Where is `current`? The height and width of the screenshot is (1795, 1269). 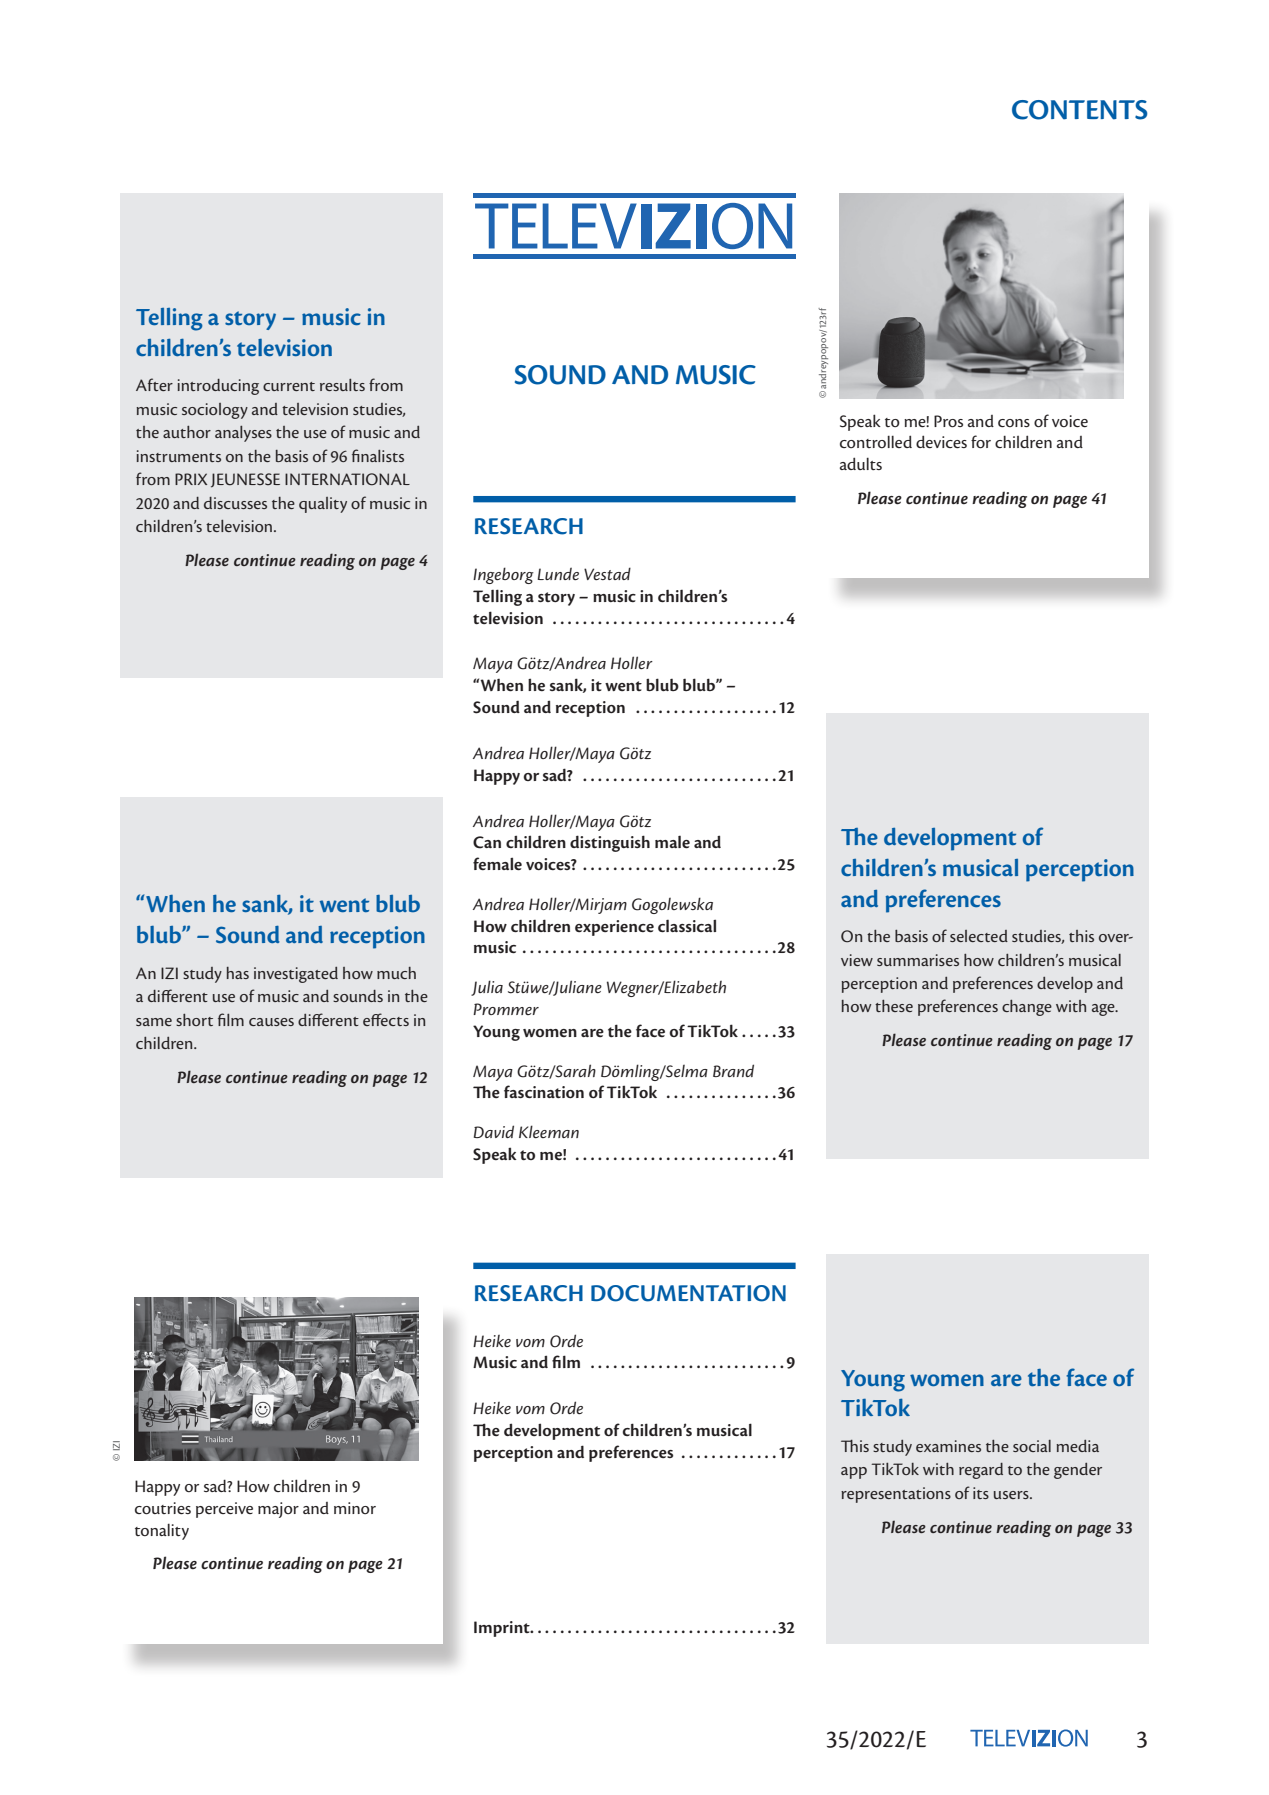
current is located at coordinates (289, 386).
